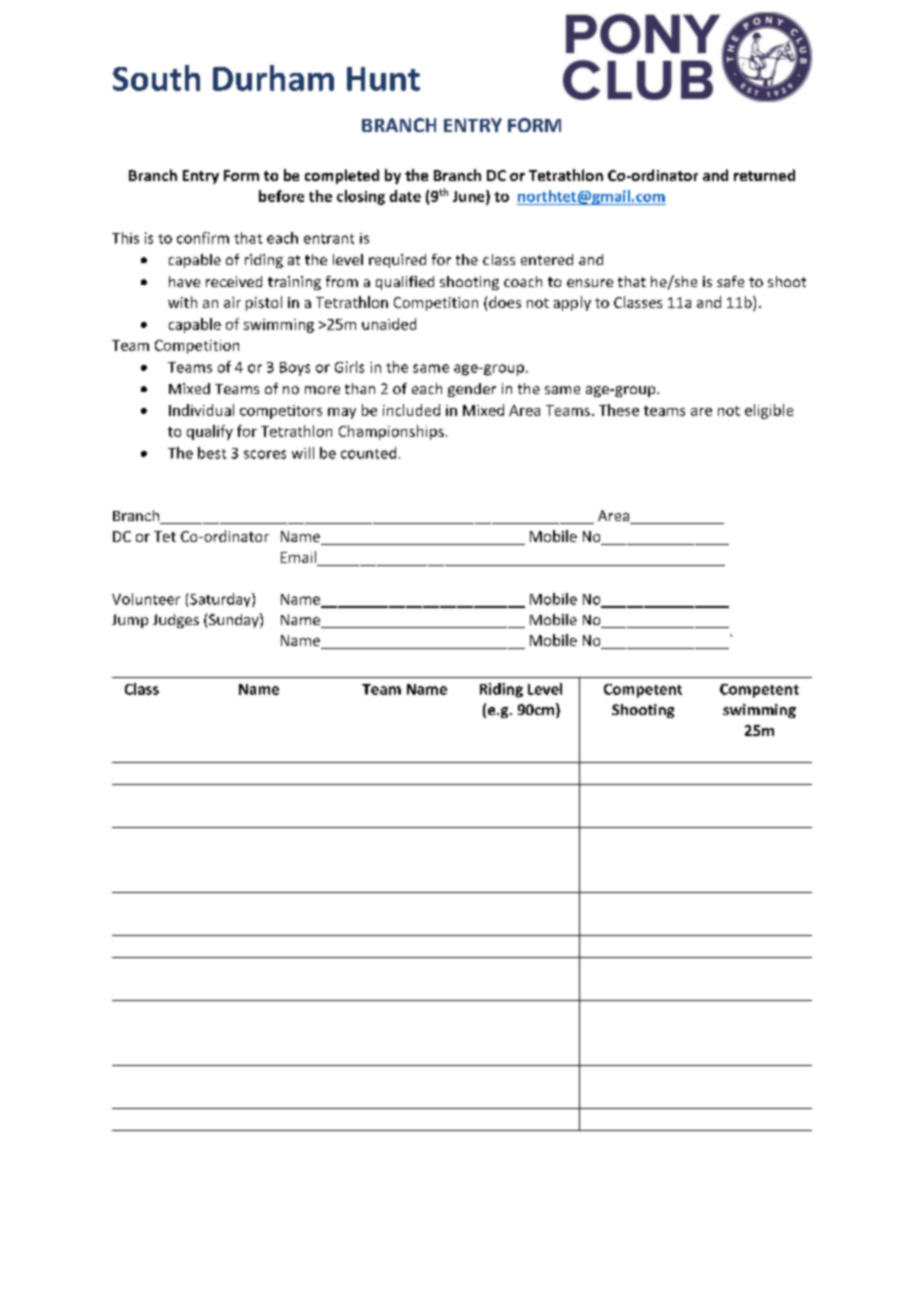 The image size is (924, 1307). Describe the element at coordinates (383, 79) in the screenshot. I see `Hunt` at that location.
